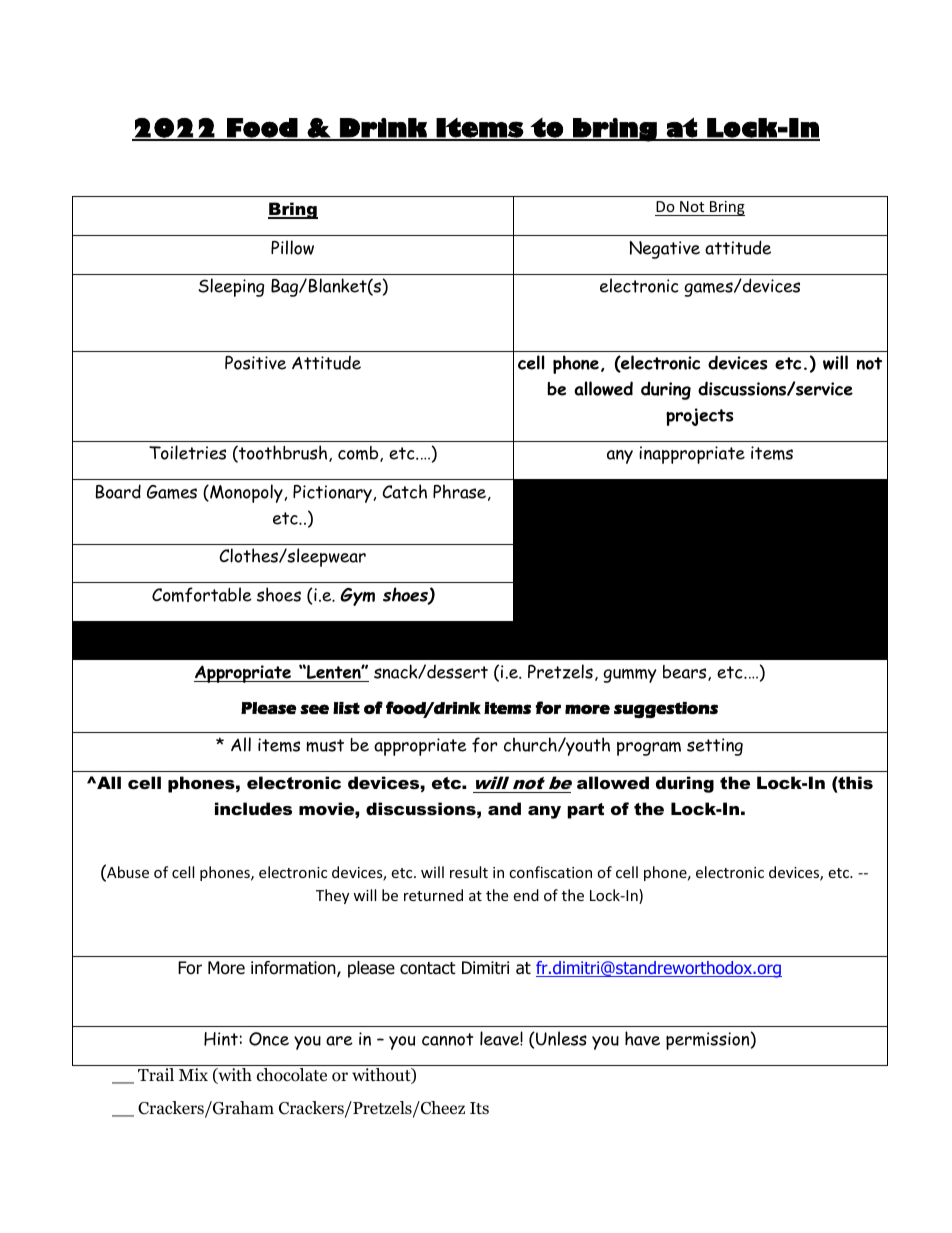 This screenshot has width=952, height=1233. Describe the element at coordinates (231, 287) in the screenshot. I see `Sleeping` at that location.
